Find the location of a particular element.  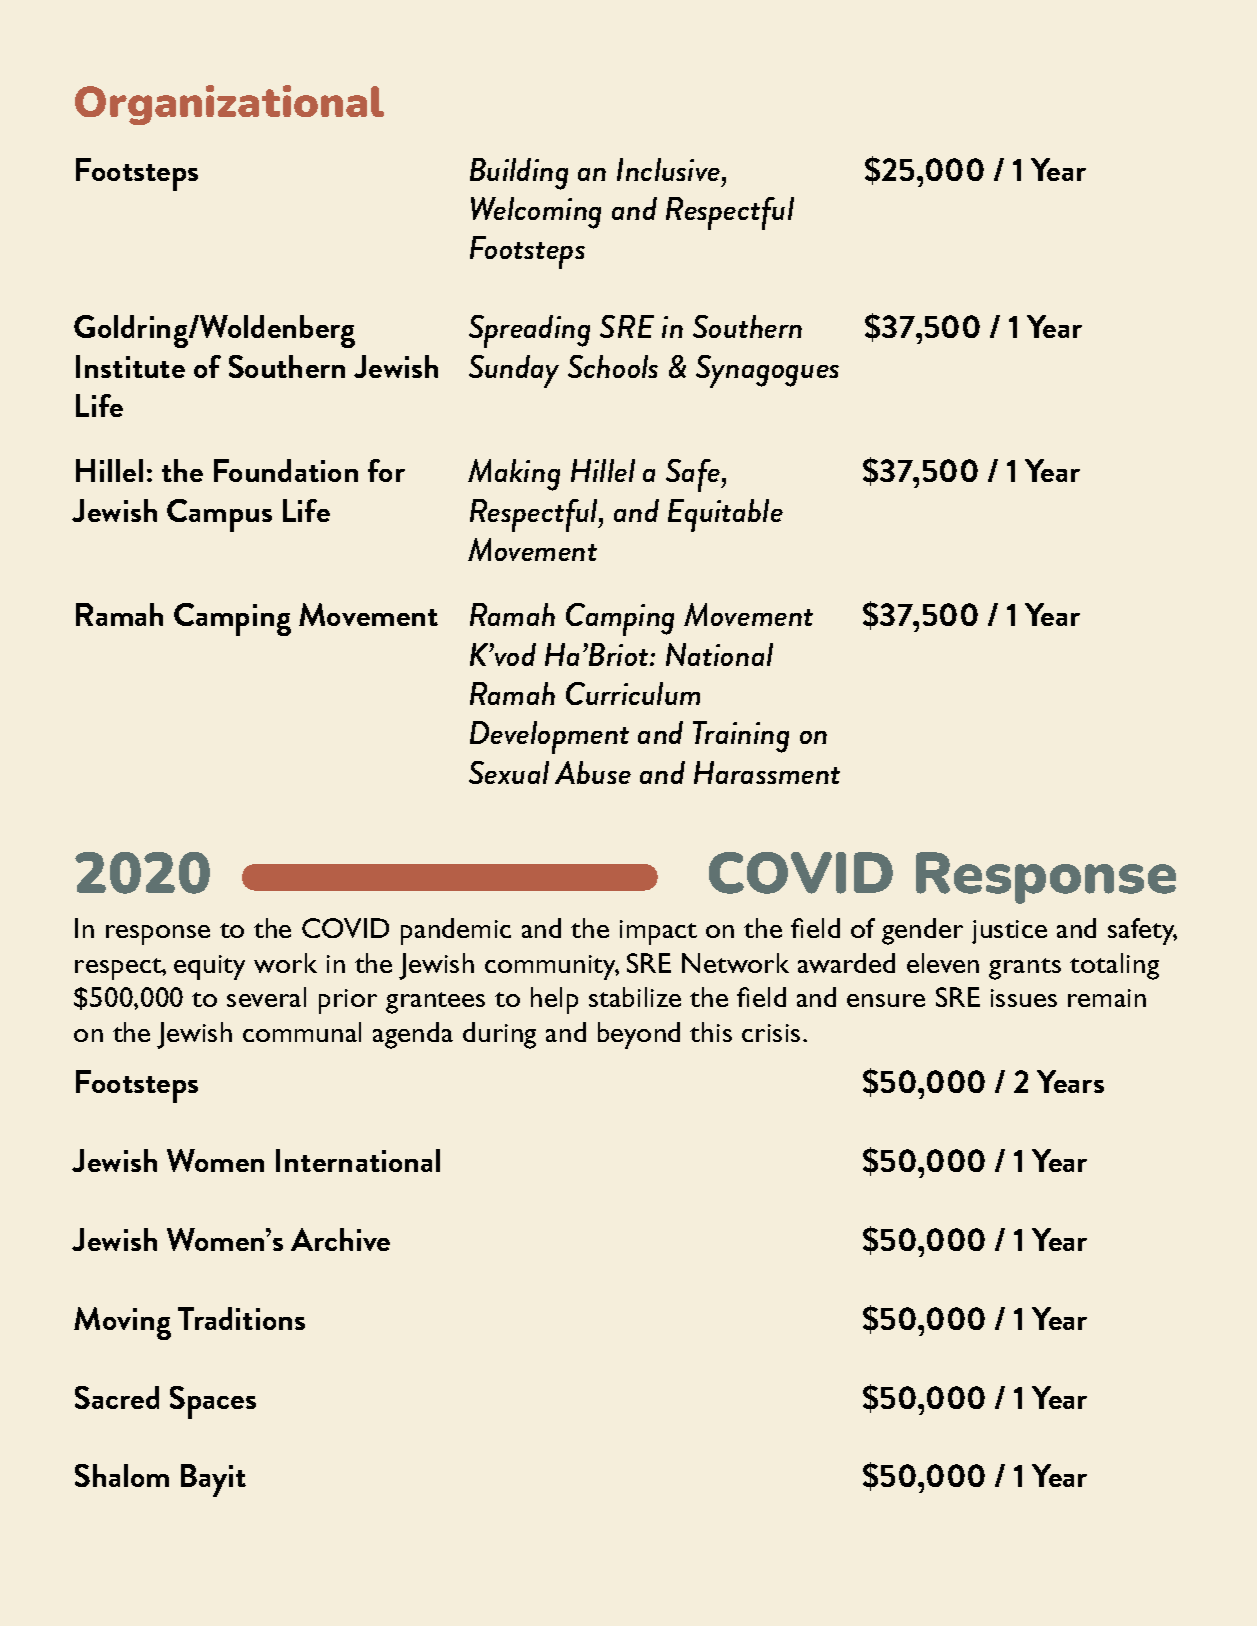

Abuse is located at coordinates (593, 772).
